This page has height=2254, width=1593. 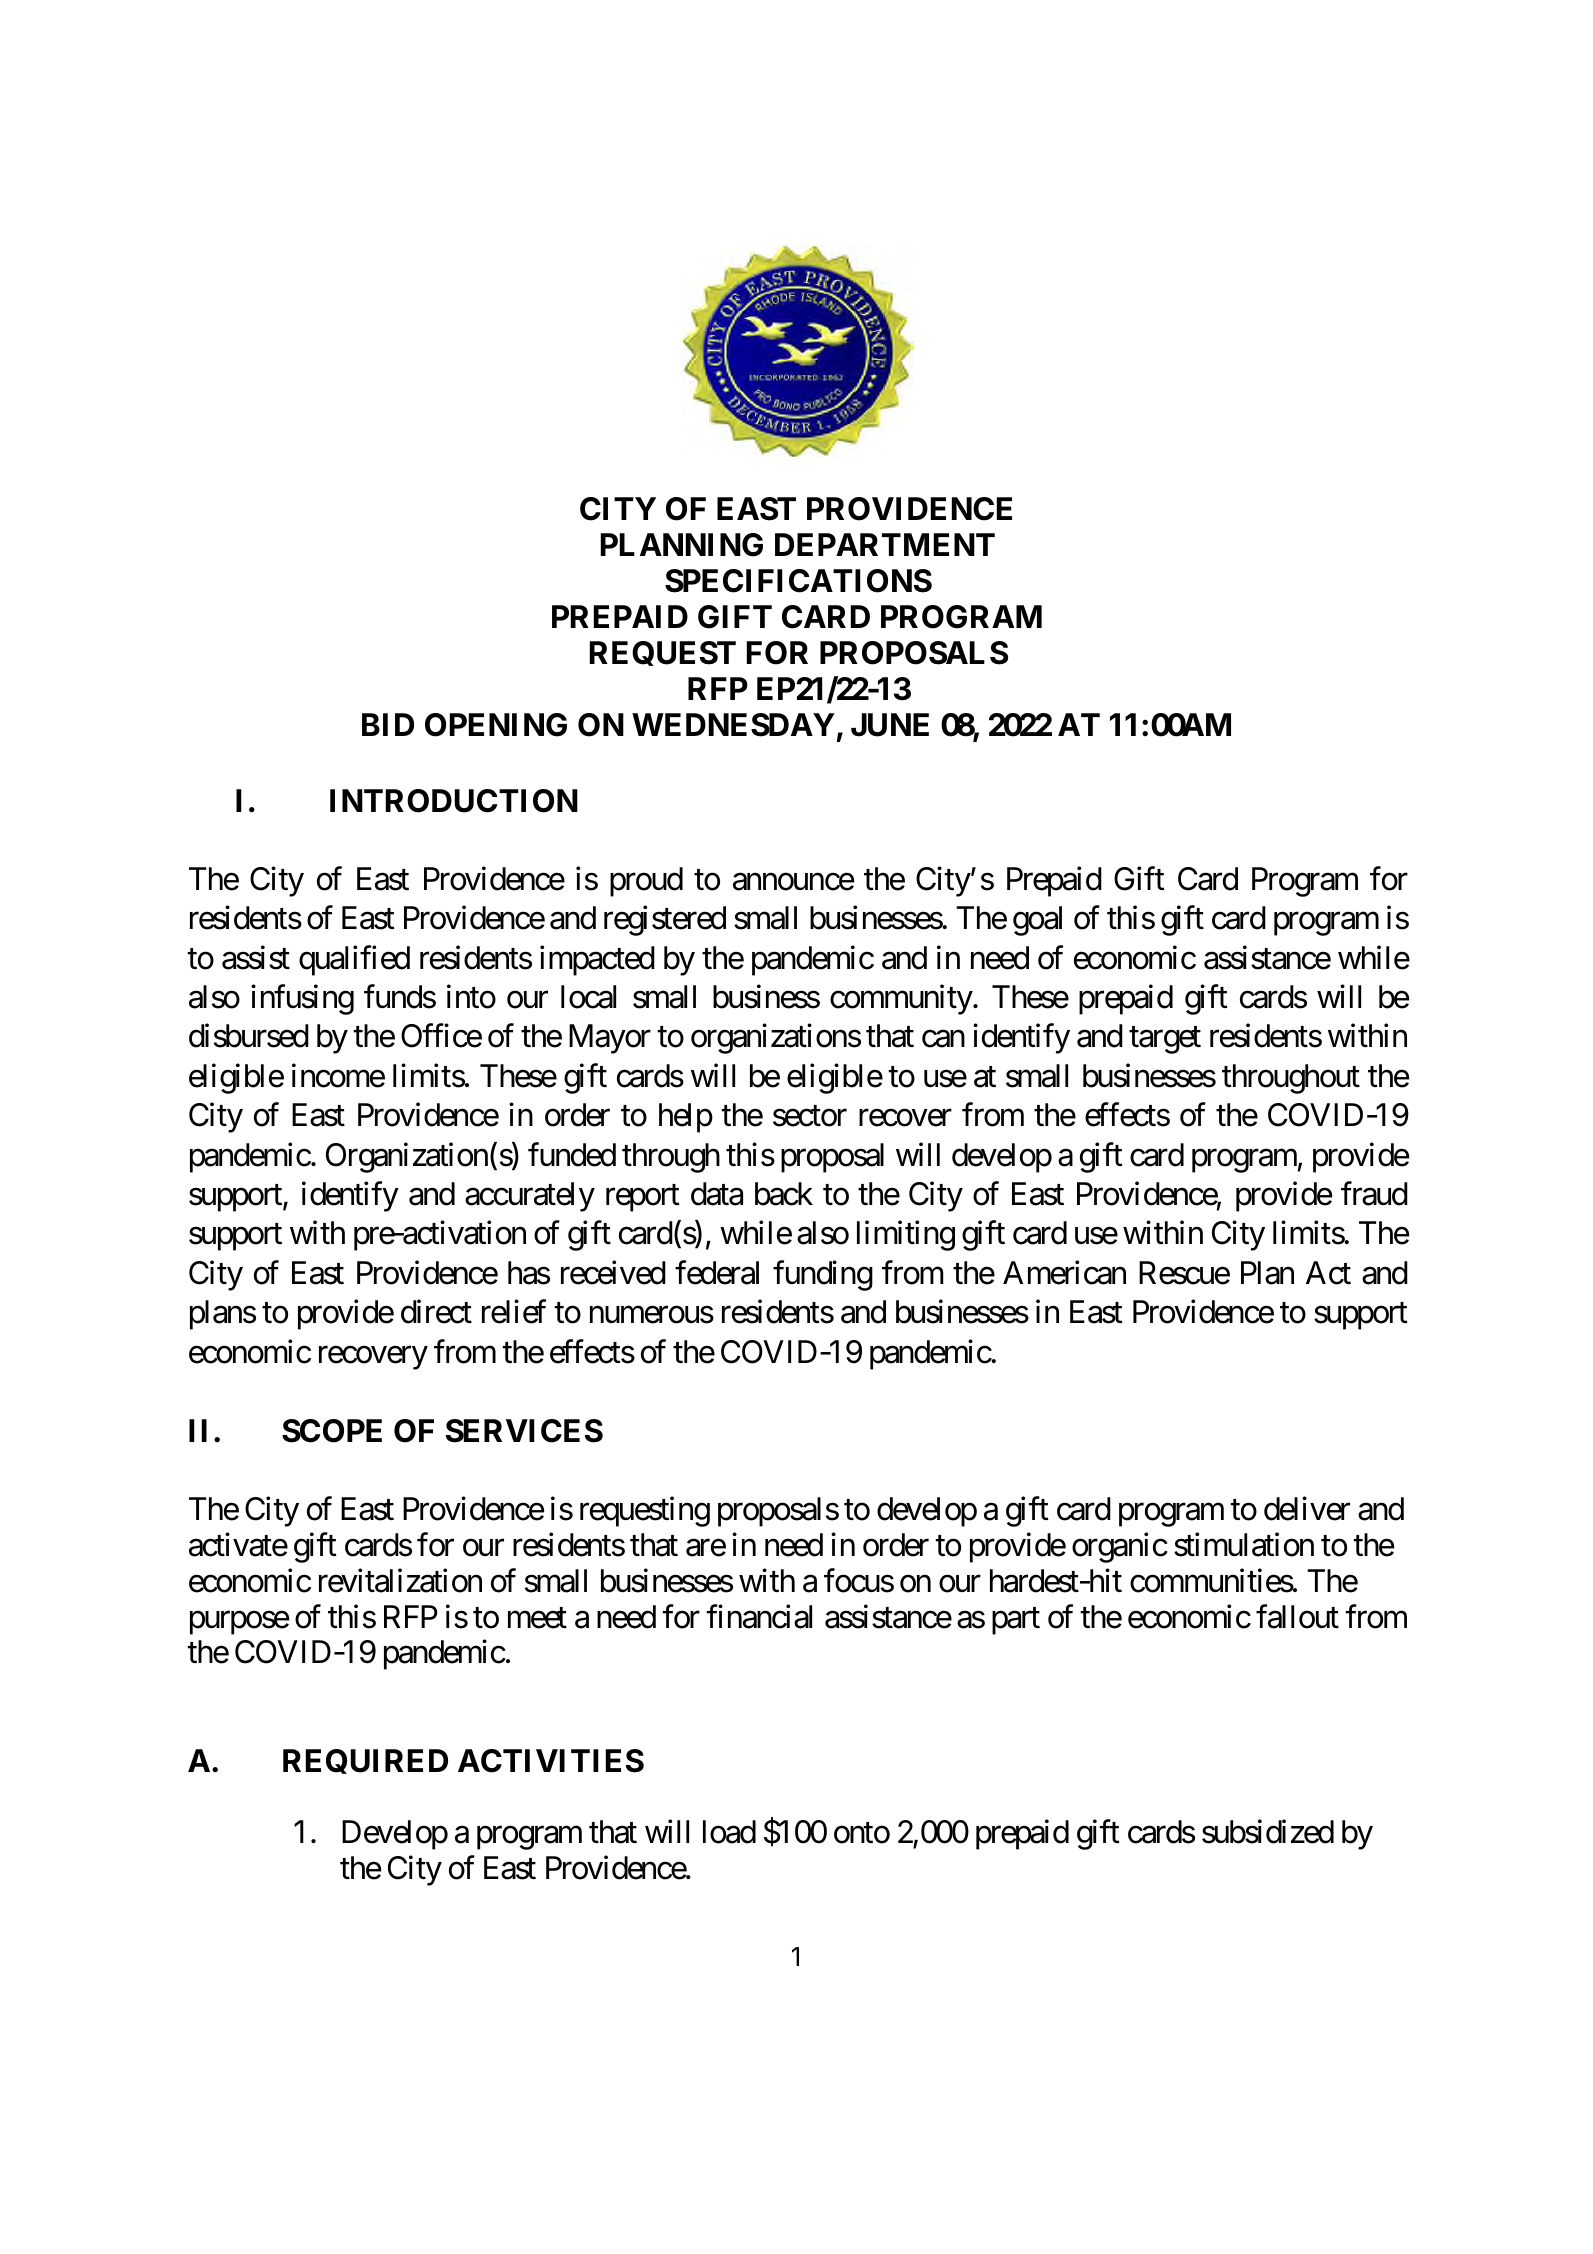 I want to click on received, so click(x=613, y=1272).
